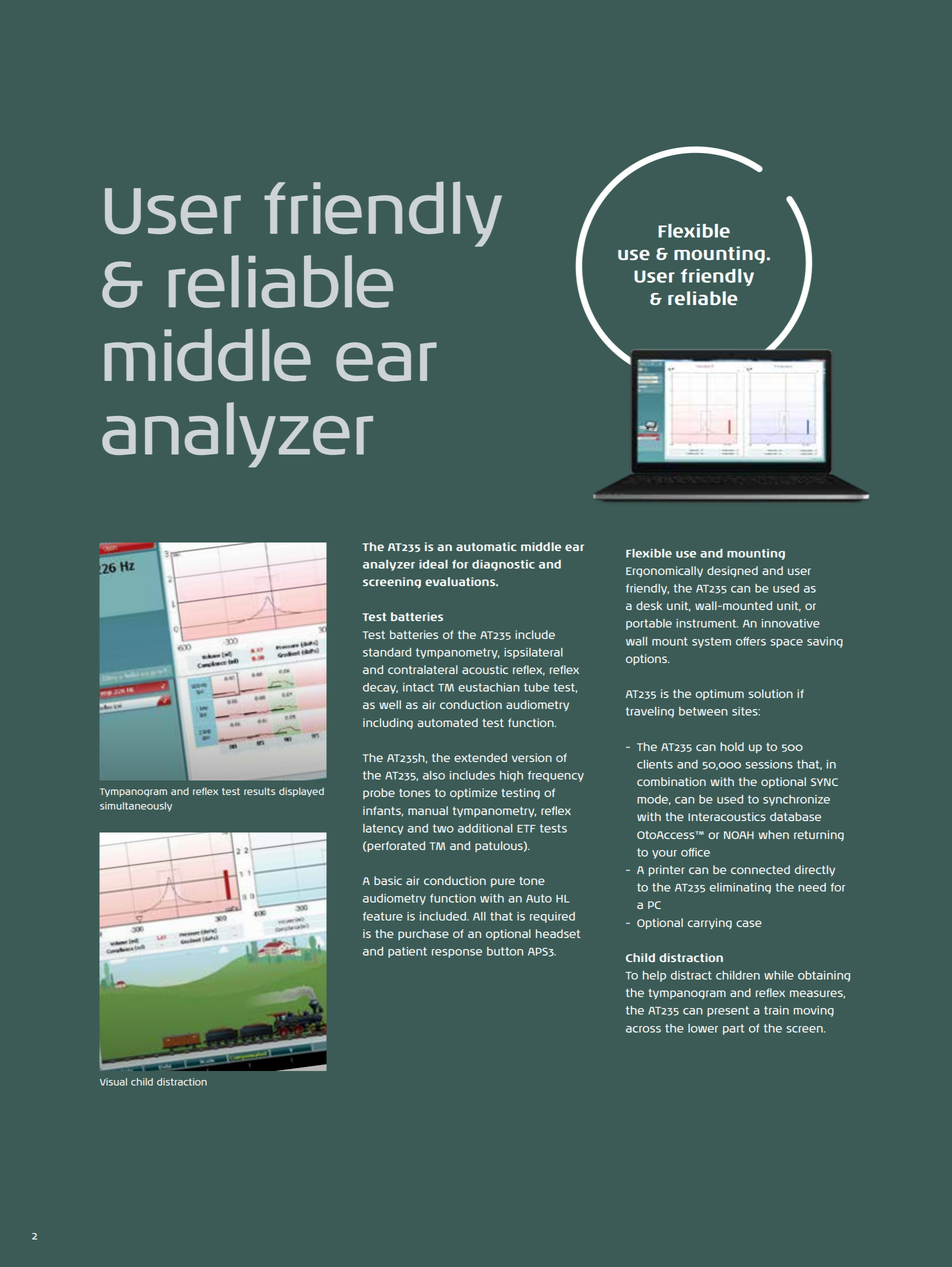 This image has width=952, height=1267. What do you see at coordinates (485, 828) in the image?
I see `additional` at bounding box center [485, 828].
